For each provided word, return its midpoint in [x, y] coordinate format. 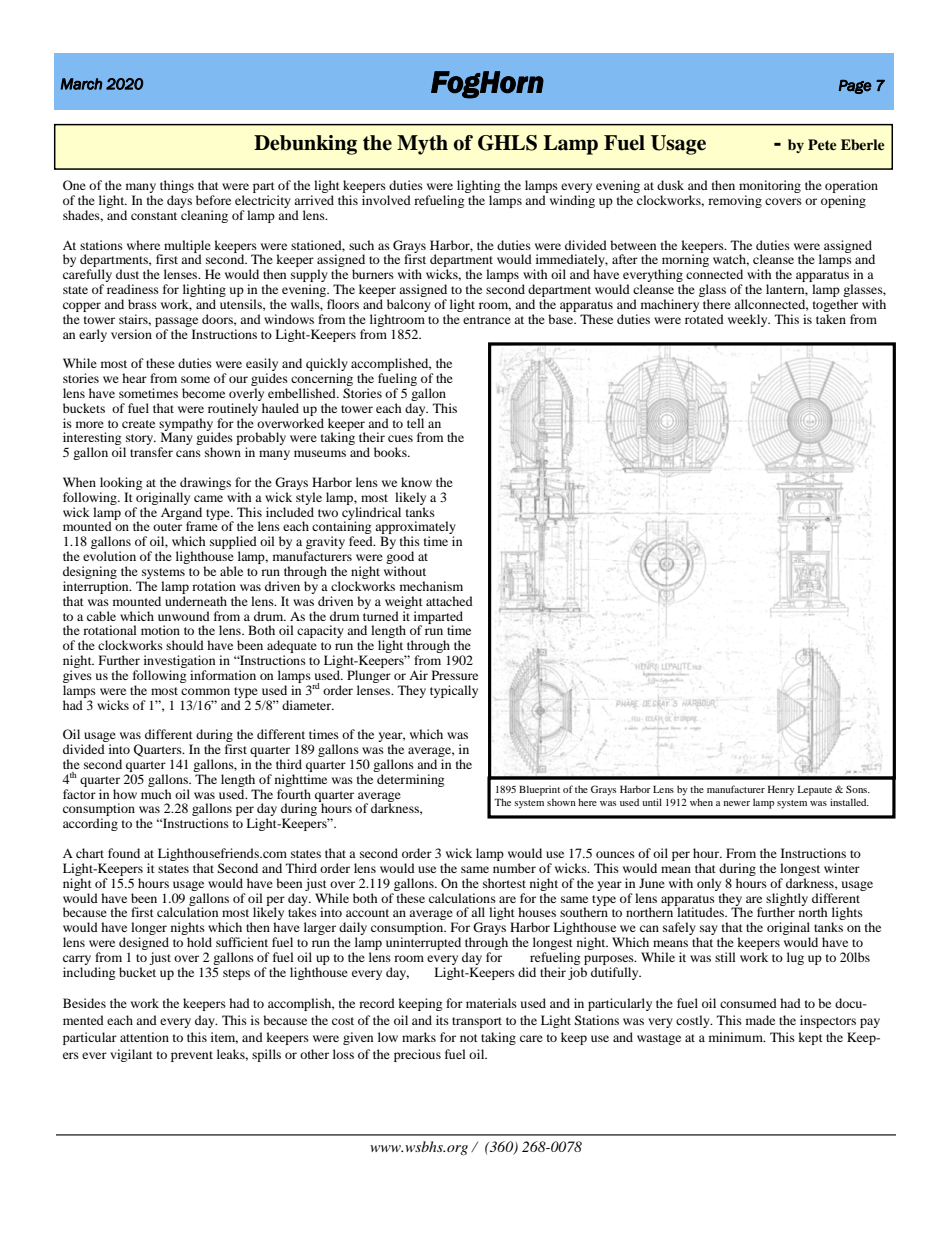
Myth [422, 145]
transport [477, 1022]
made [760, 1020]
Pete [822, 144]
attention [144, 1037]
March [81, 84]
